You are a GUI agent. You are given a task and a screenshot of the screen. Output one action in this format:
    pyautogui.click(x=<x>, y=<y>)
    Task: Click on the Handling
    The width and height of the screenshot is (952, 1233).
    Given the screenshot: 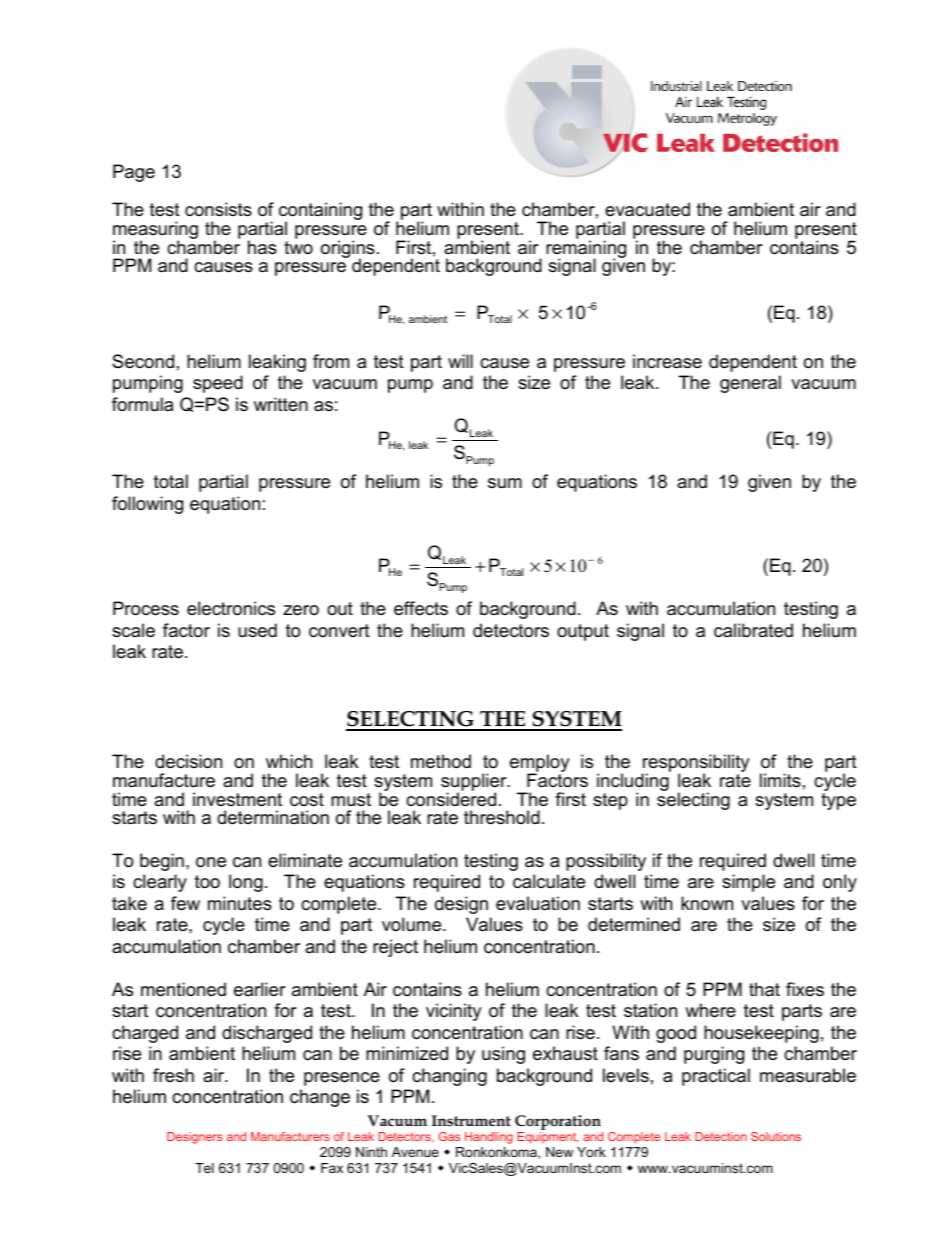 What is the action you would take?
    pyautogui.click(x=489, y=1138)
